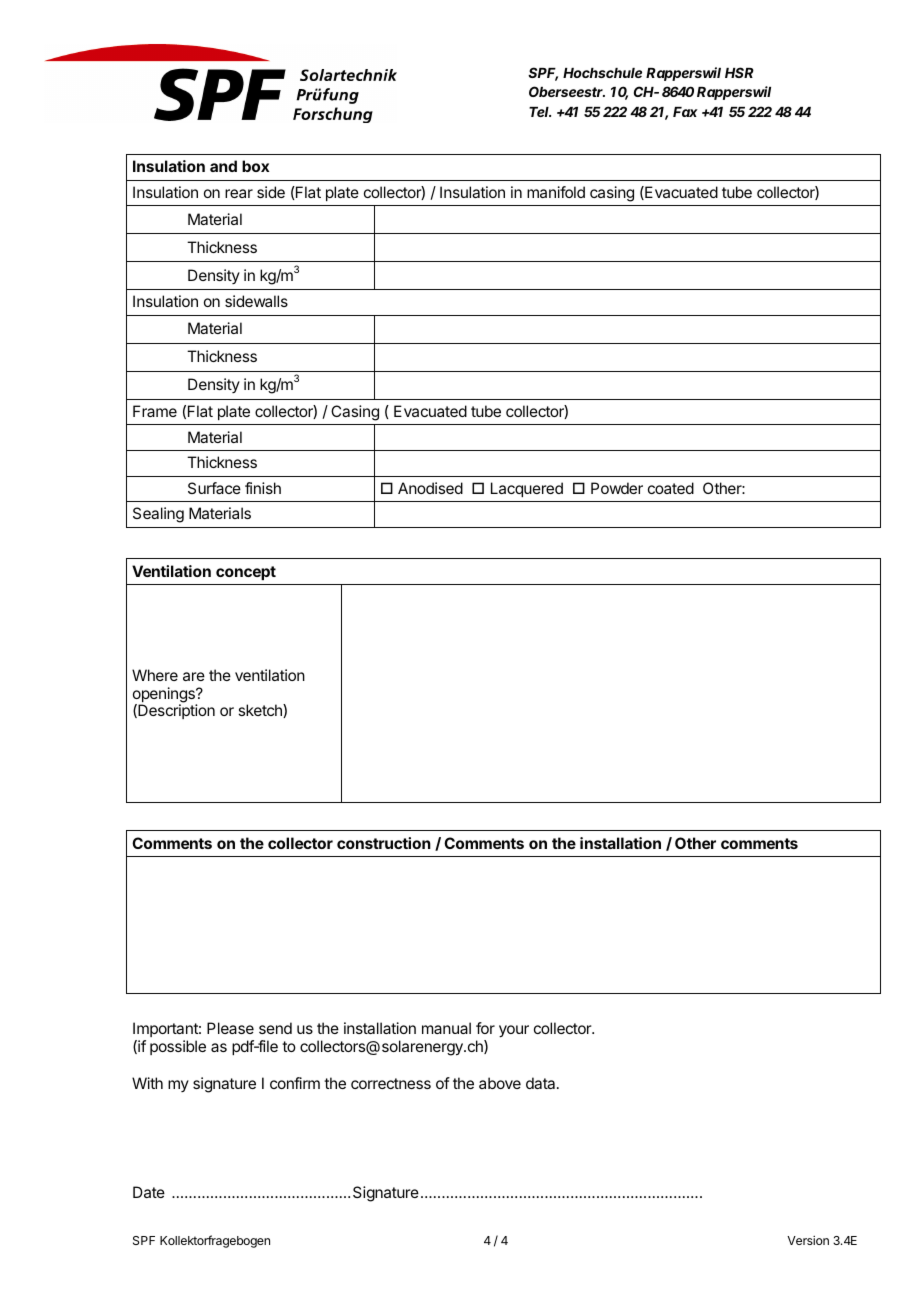  Describe the element at coordinates (430, 488) in the screenshot. I see `Anodised` at that location.
